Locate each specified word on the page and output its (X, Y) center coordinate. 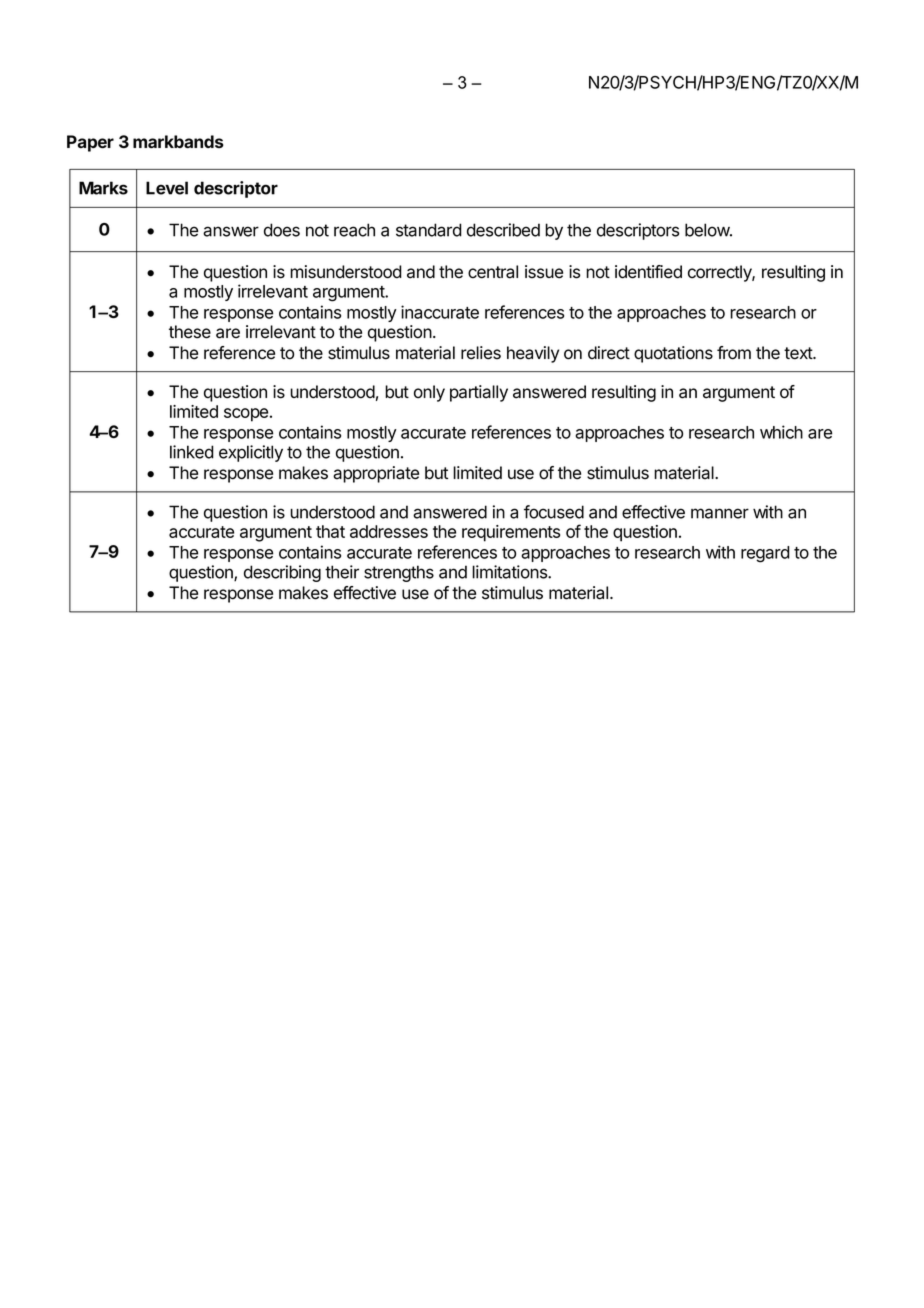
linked (192, 452)
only (429, 393)
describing (282, 573)
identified (648, 272)
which (781, 432)
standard (429, 230)
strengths (399, 573)
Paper (90, 143)
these (190, 332)
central (493, 272)
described (503, 230)
